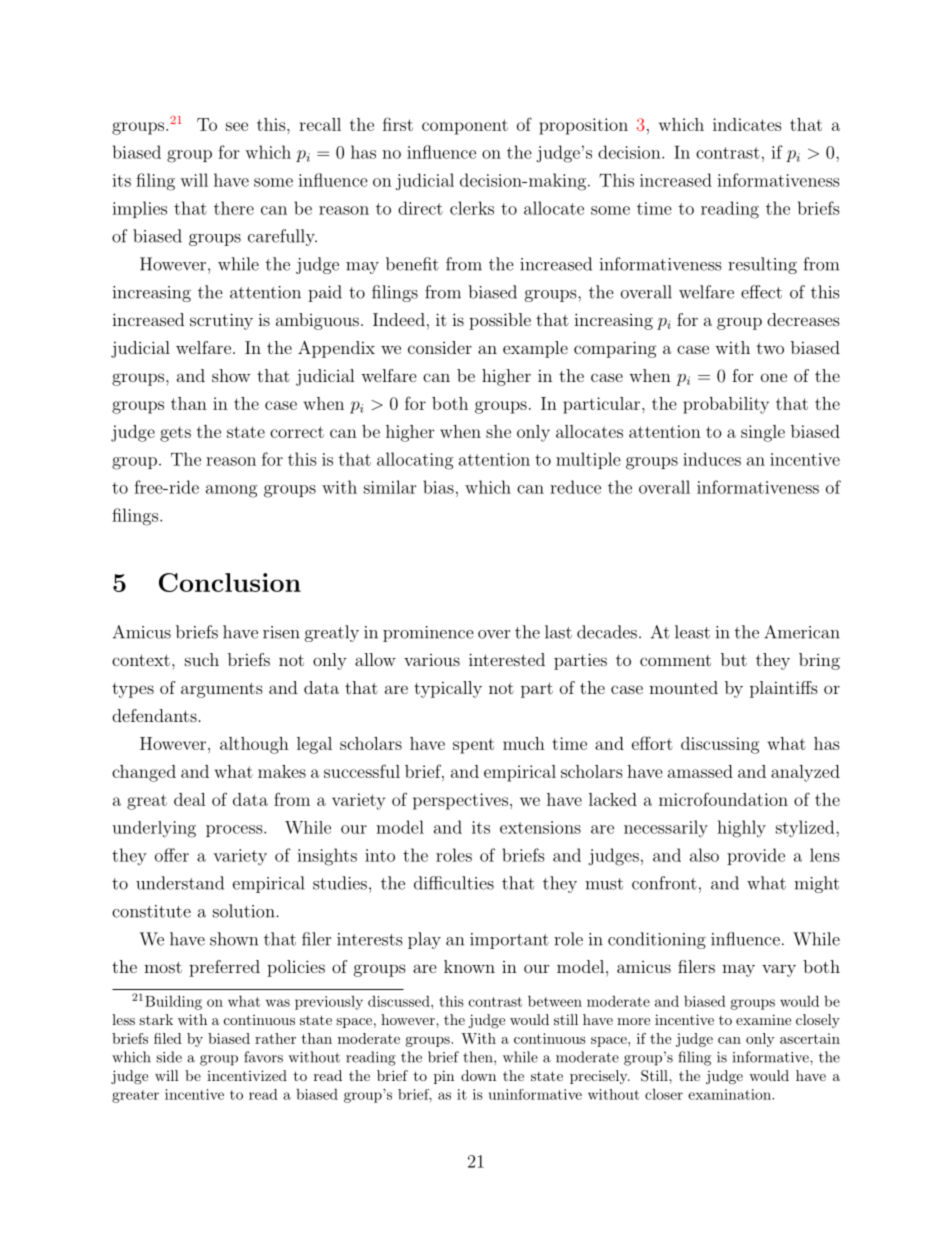 This document has height=1233, width=952. I want to click on Conclusion, so click(230, 582).
